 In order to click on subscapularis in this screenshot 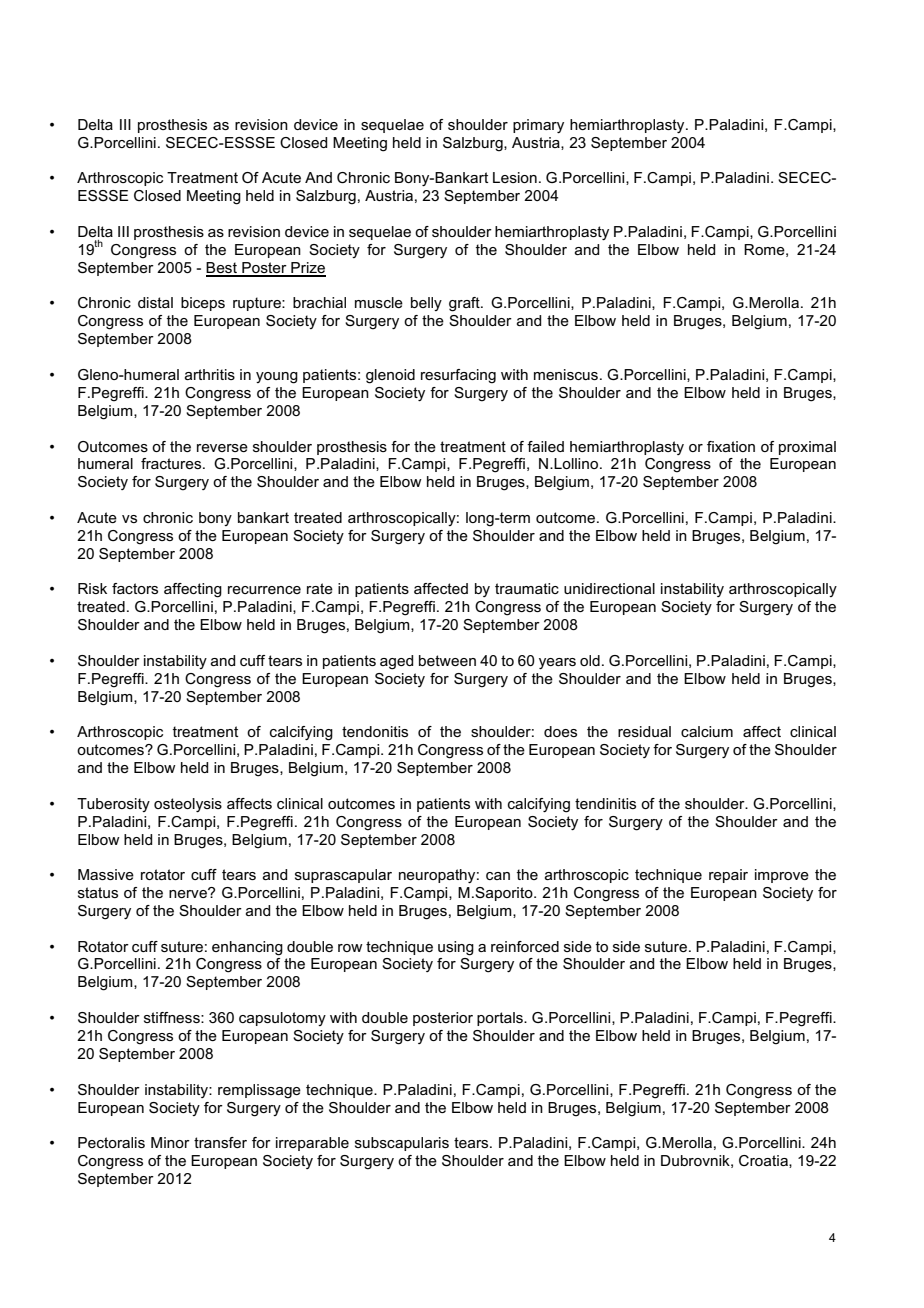, I will do `click(402, 1144)`.
